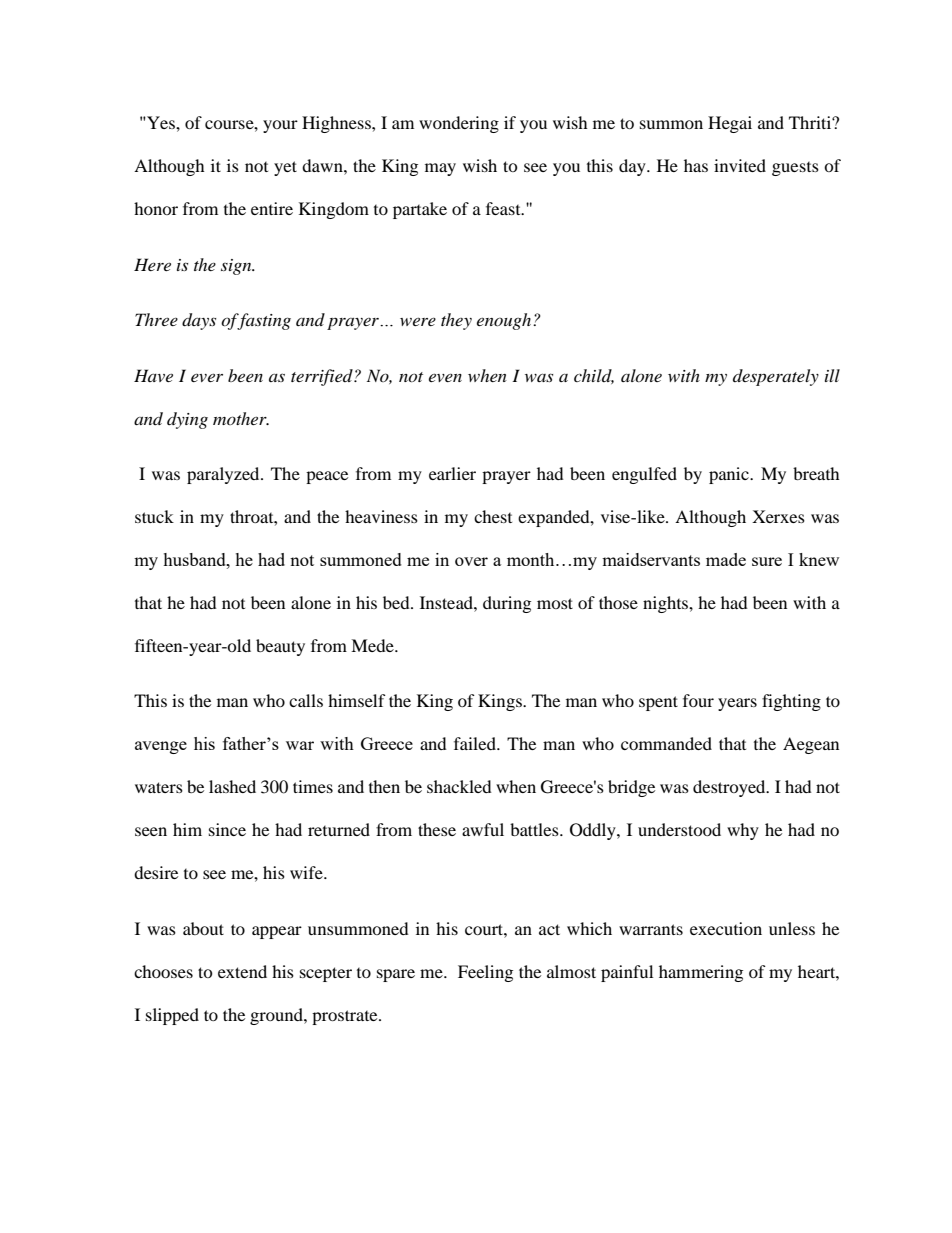  I want to click on Feeling, so click(485, 973).
